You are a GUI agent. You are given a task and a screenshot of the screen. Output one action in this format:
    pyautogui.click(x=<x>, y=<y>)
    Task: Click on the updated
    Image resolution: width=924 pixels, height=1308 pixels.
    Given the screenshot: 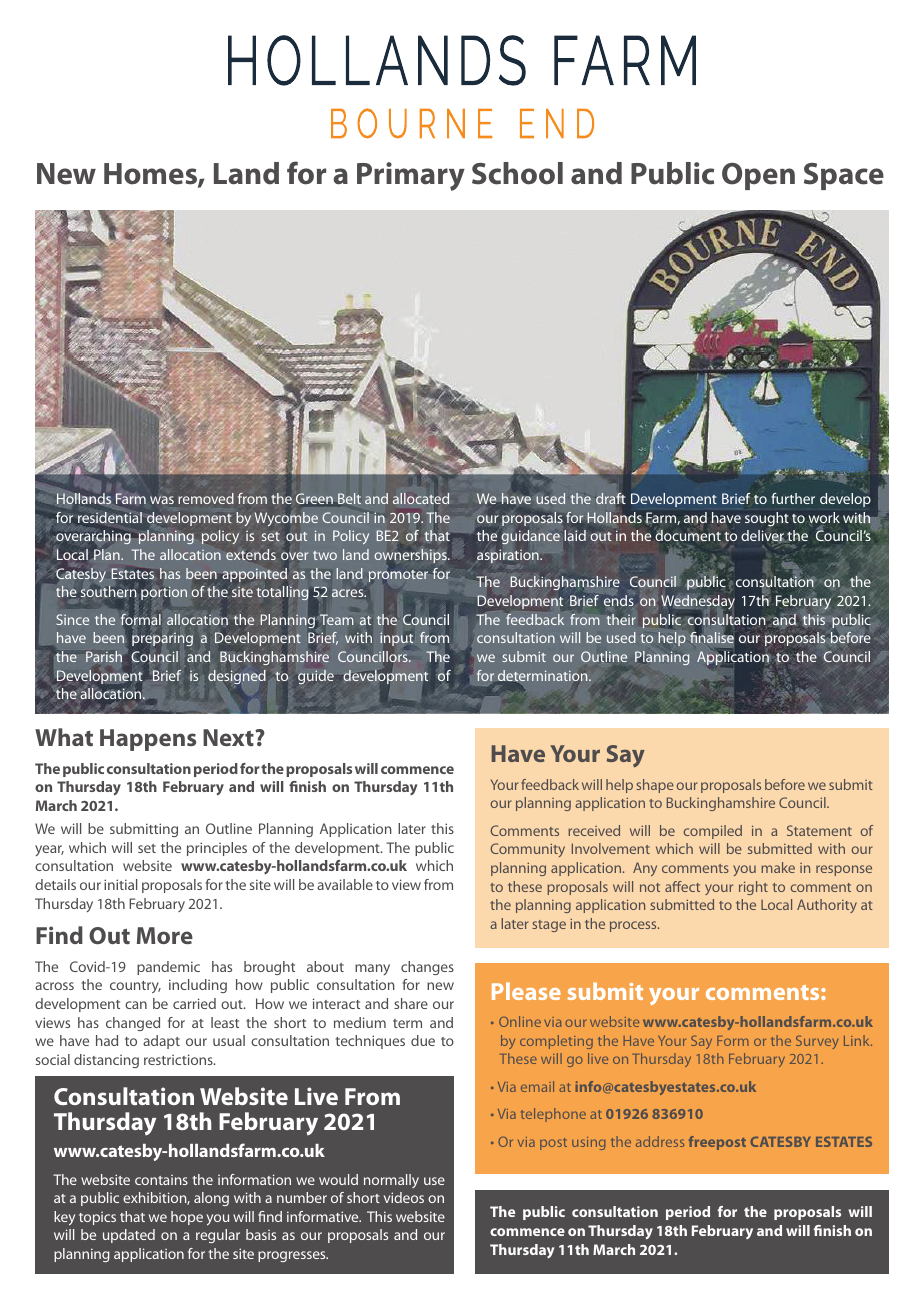 What is the action you would take?
    pyautogui.click(x=129, y=1236)
